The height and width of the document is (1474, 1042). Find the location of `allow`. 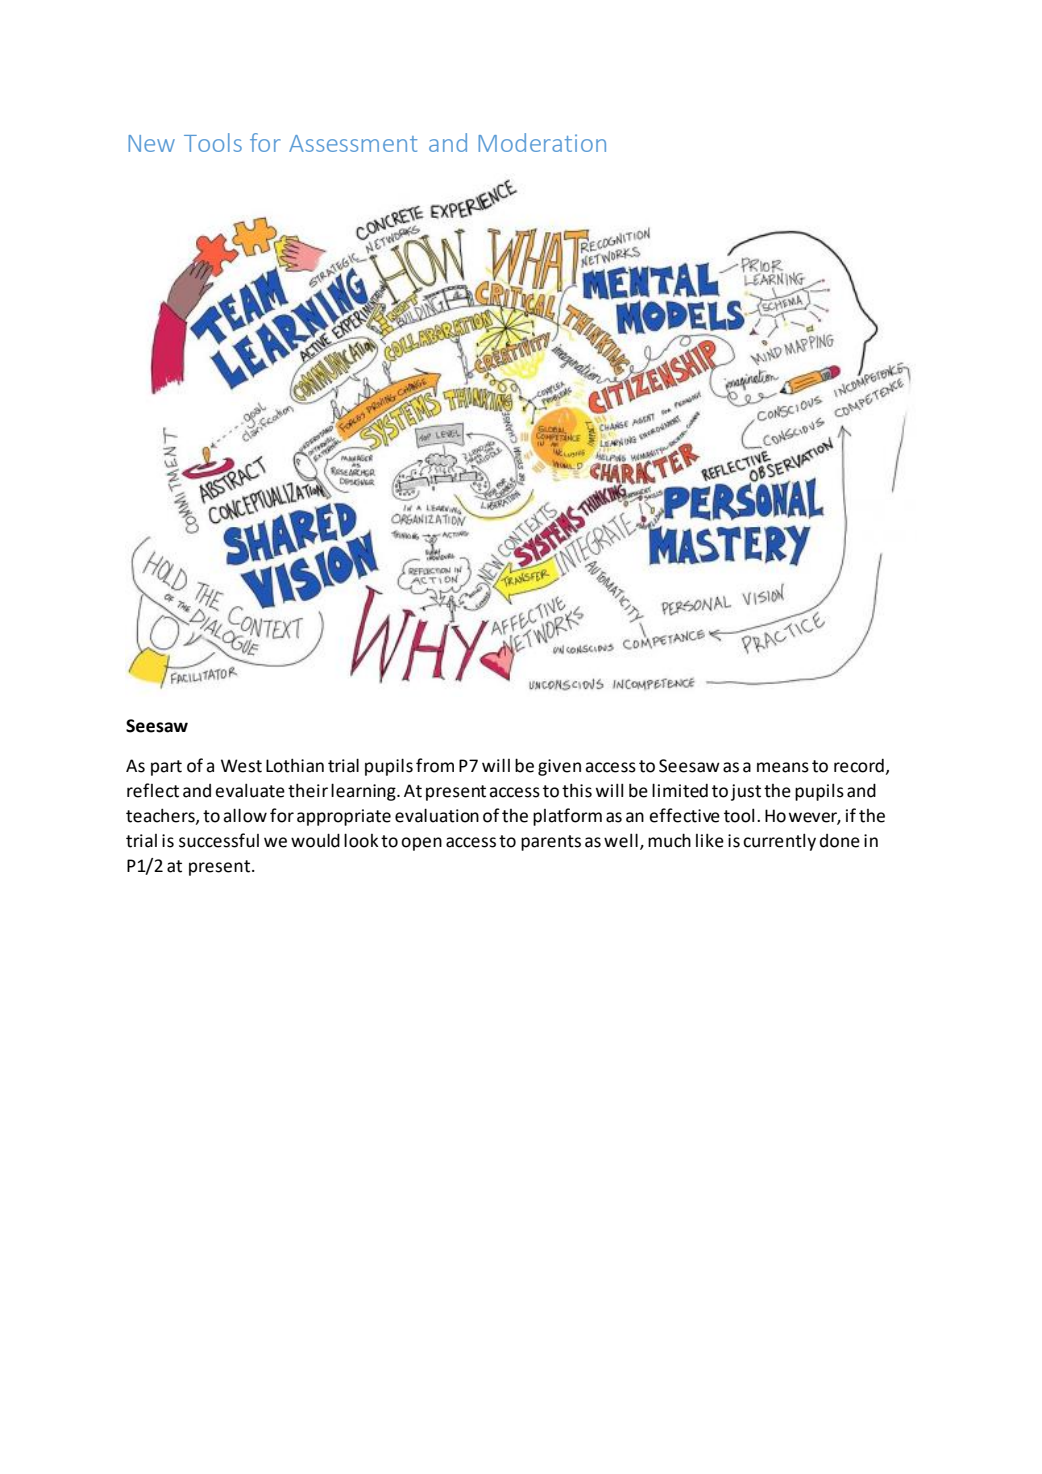

allow is located at coordinates (245, 815).
